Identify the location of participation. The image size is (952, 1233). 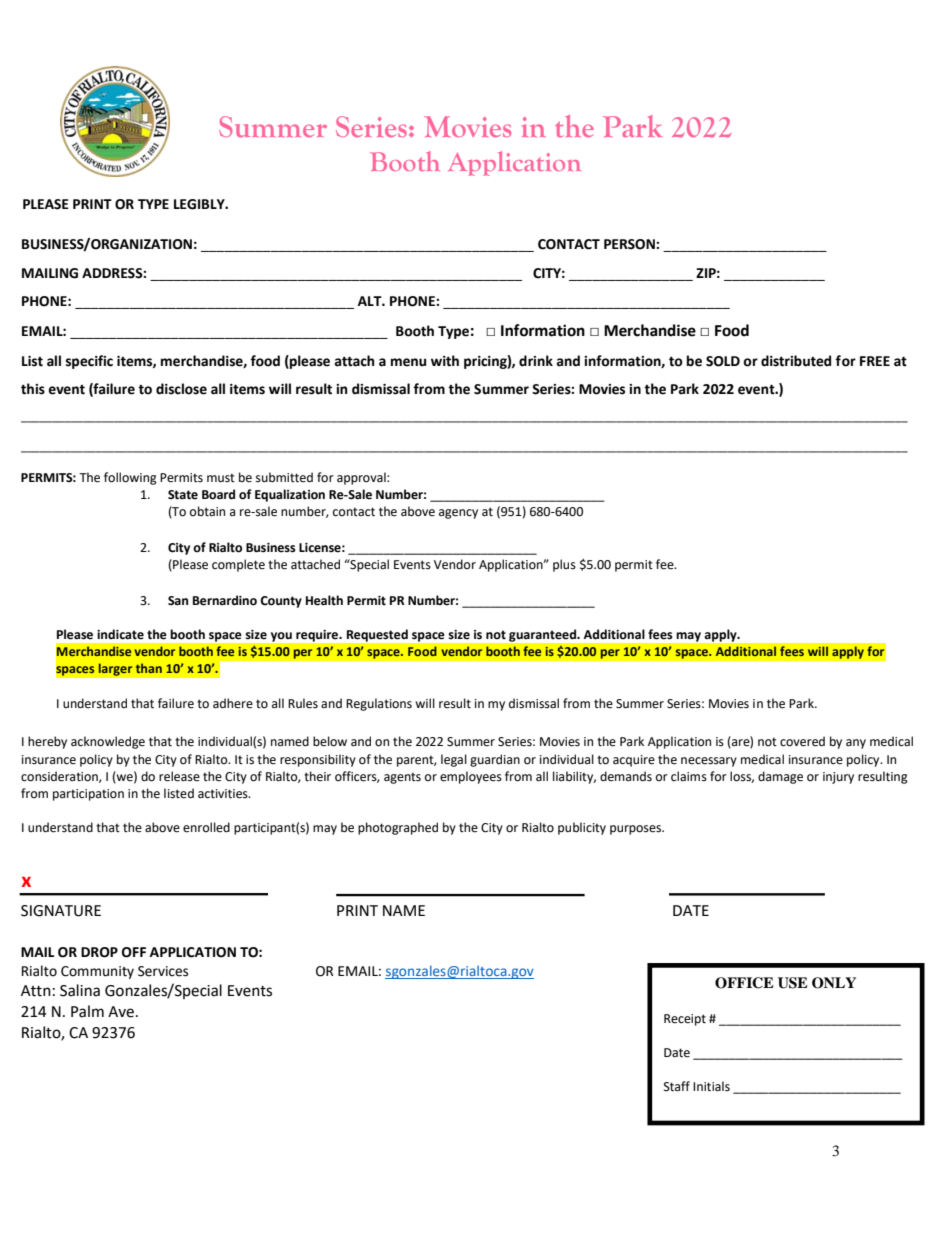
(88, 795).
